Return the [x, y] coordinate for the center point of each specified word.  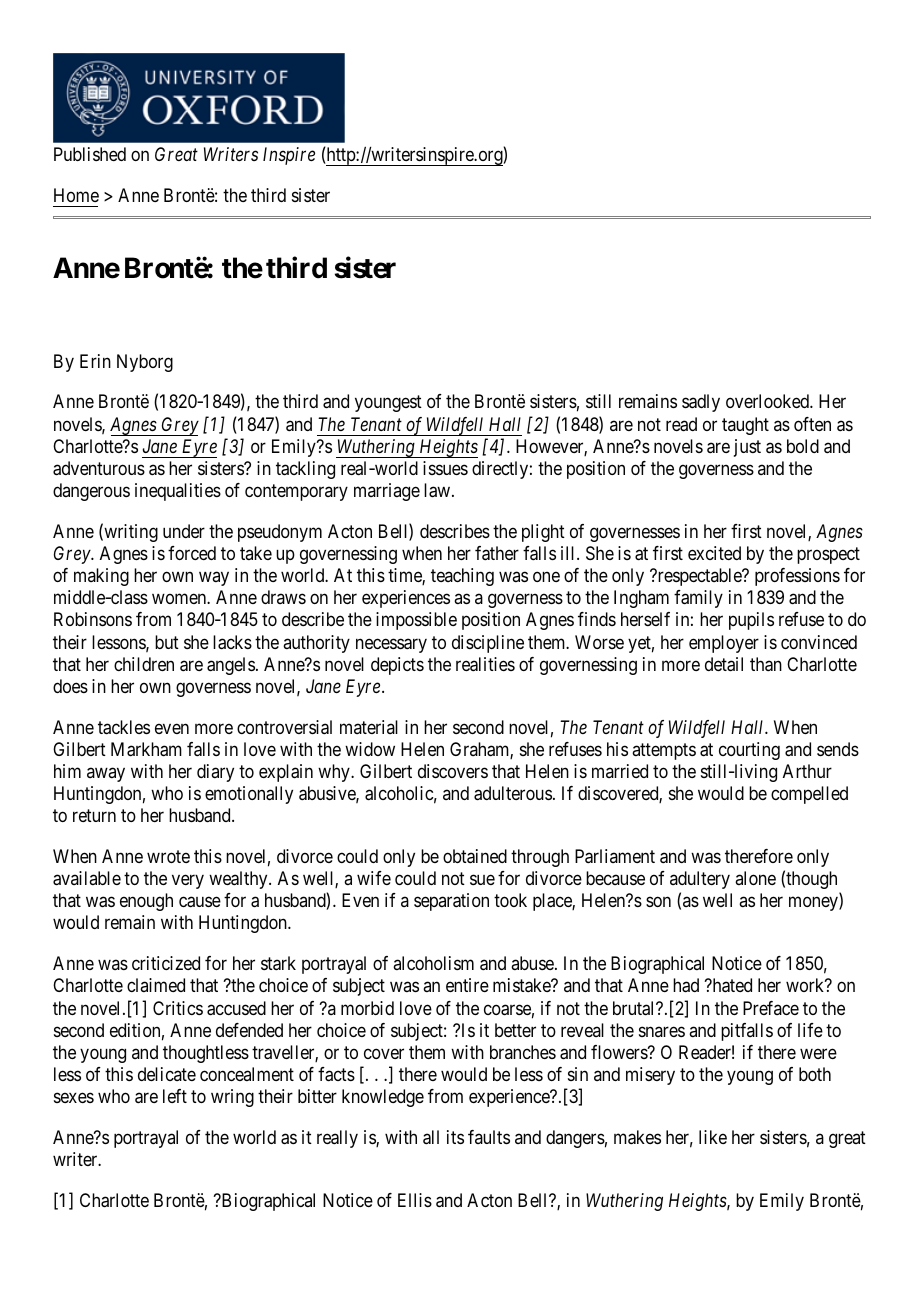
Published [90, 154]
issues [445, 468]
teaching [462, 577]
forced [192, 553]
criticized [166, 963]
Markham [146, 749]
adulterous [513, 793]
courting [749, 751]
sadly [701, 403]
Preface [771, 1008]
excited [714, 553]
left [175, 1096]
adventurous [99, 468]
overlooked [768, 401]
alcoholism [433, 963]
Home [76, 195]
